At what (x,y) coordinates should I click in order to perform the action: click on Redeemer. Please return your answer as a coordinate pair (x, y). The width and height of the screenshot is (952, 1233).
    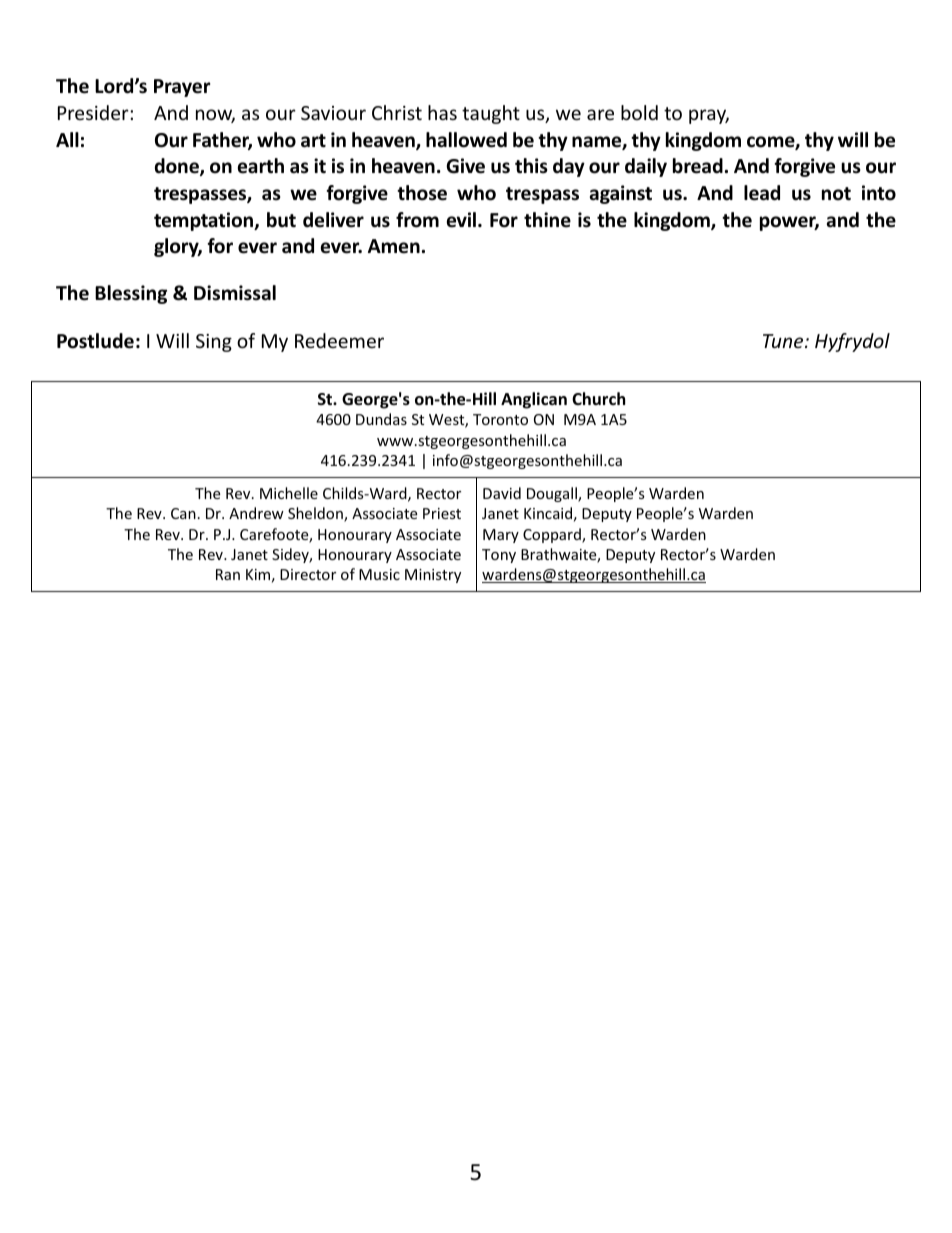
    Looking at the image, I should click on (339, 340).
